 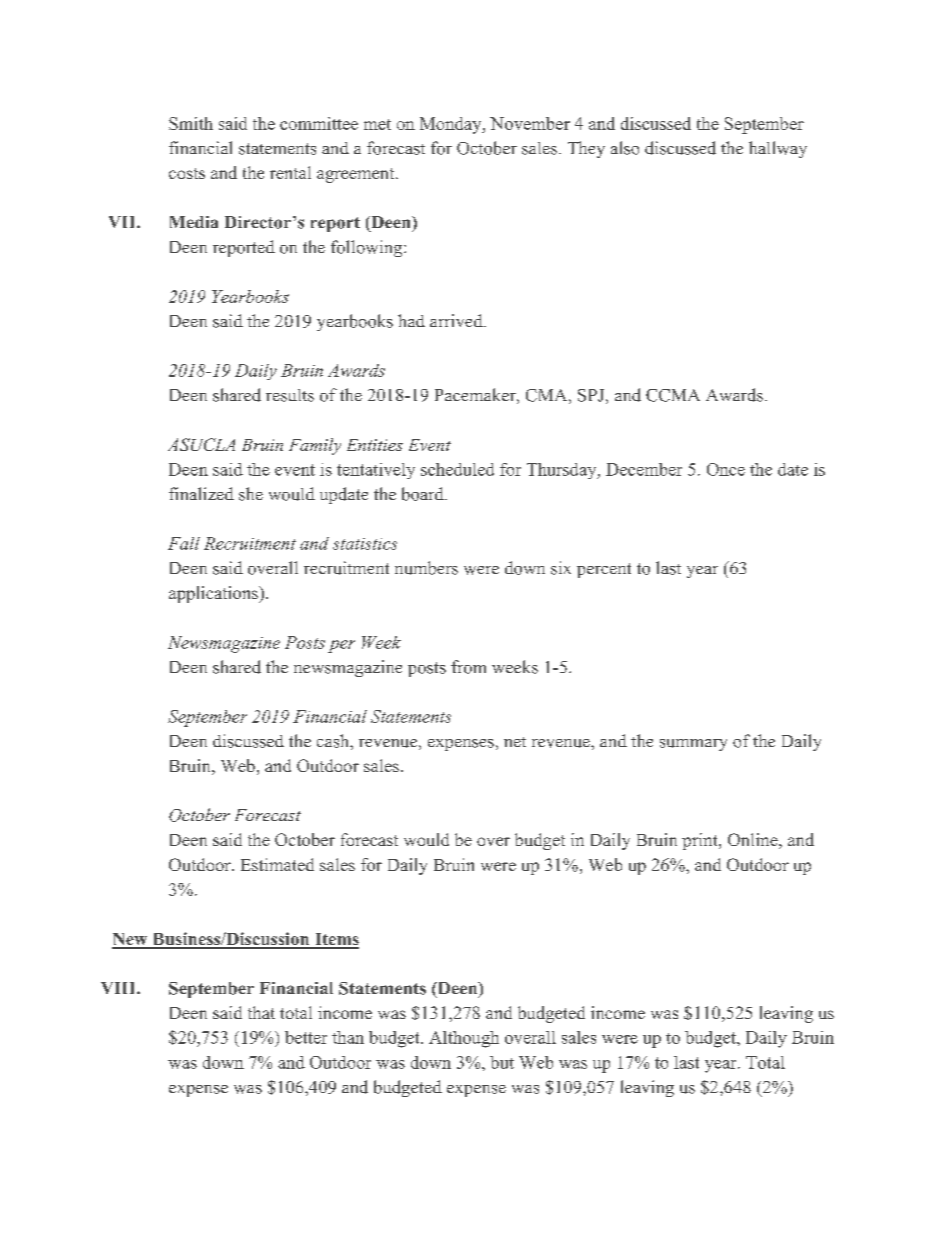 I want to click on results, so click(x=290, y=395).
